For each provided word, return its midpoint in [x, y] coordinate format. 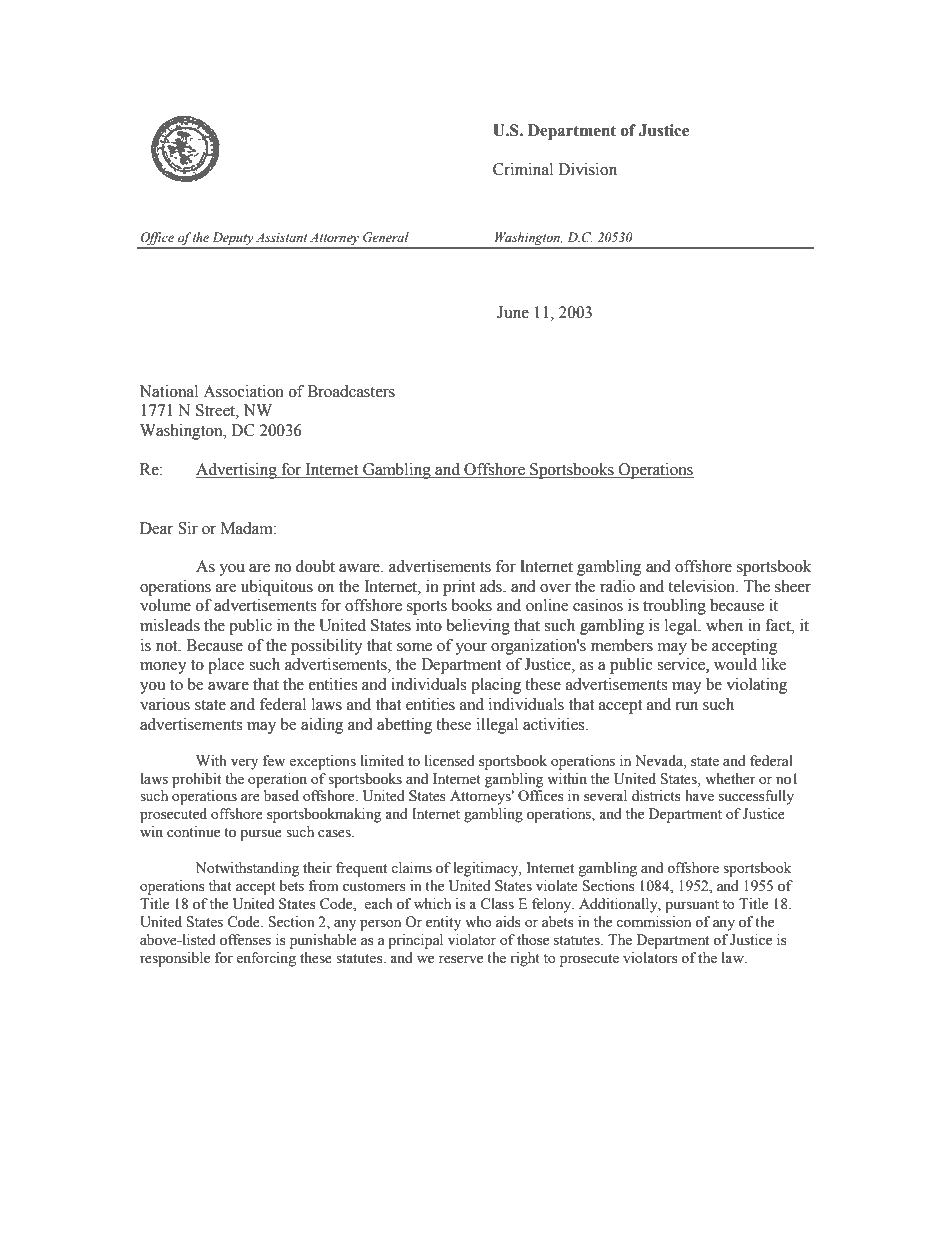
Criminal [523, 169]
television [703, 586]
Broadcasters [351, 391]
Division [587, 169]
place [226, 666]
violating [756, 686]
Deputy [232, 240]
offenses [245, 940]
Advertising [237, 471]
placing [496, 686]
